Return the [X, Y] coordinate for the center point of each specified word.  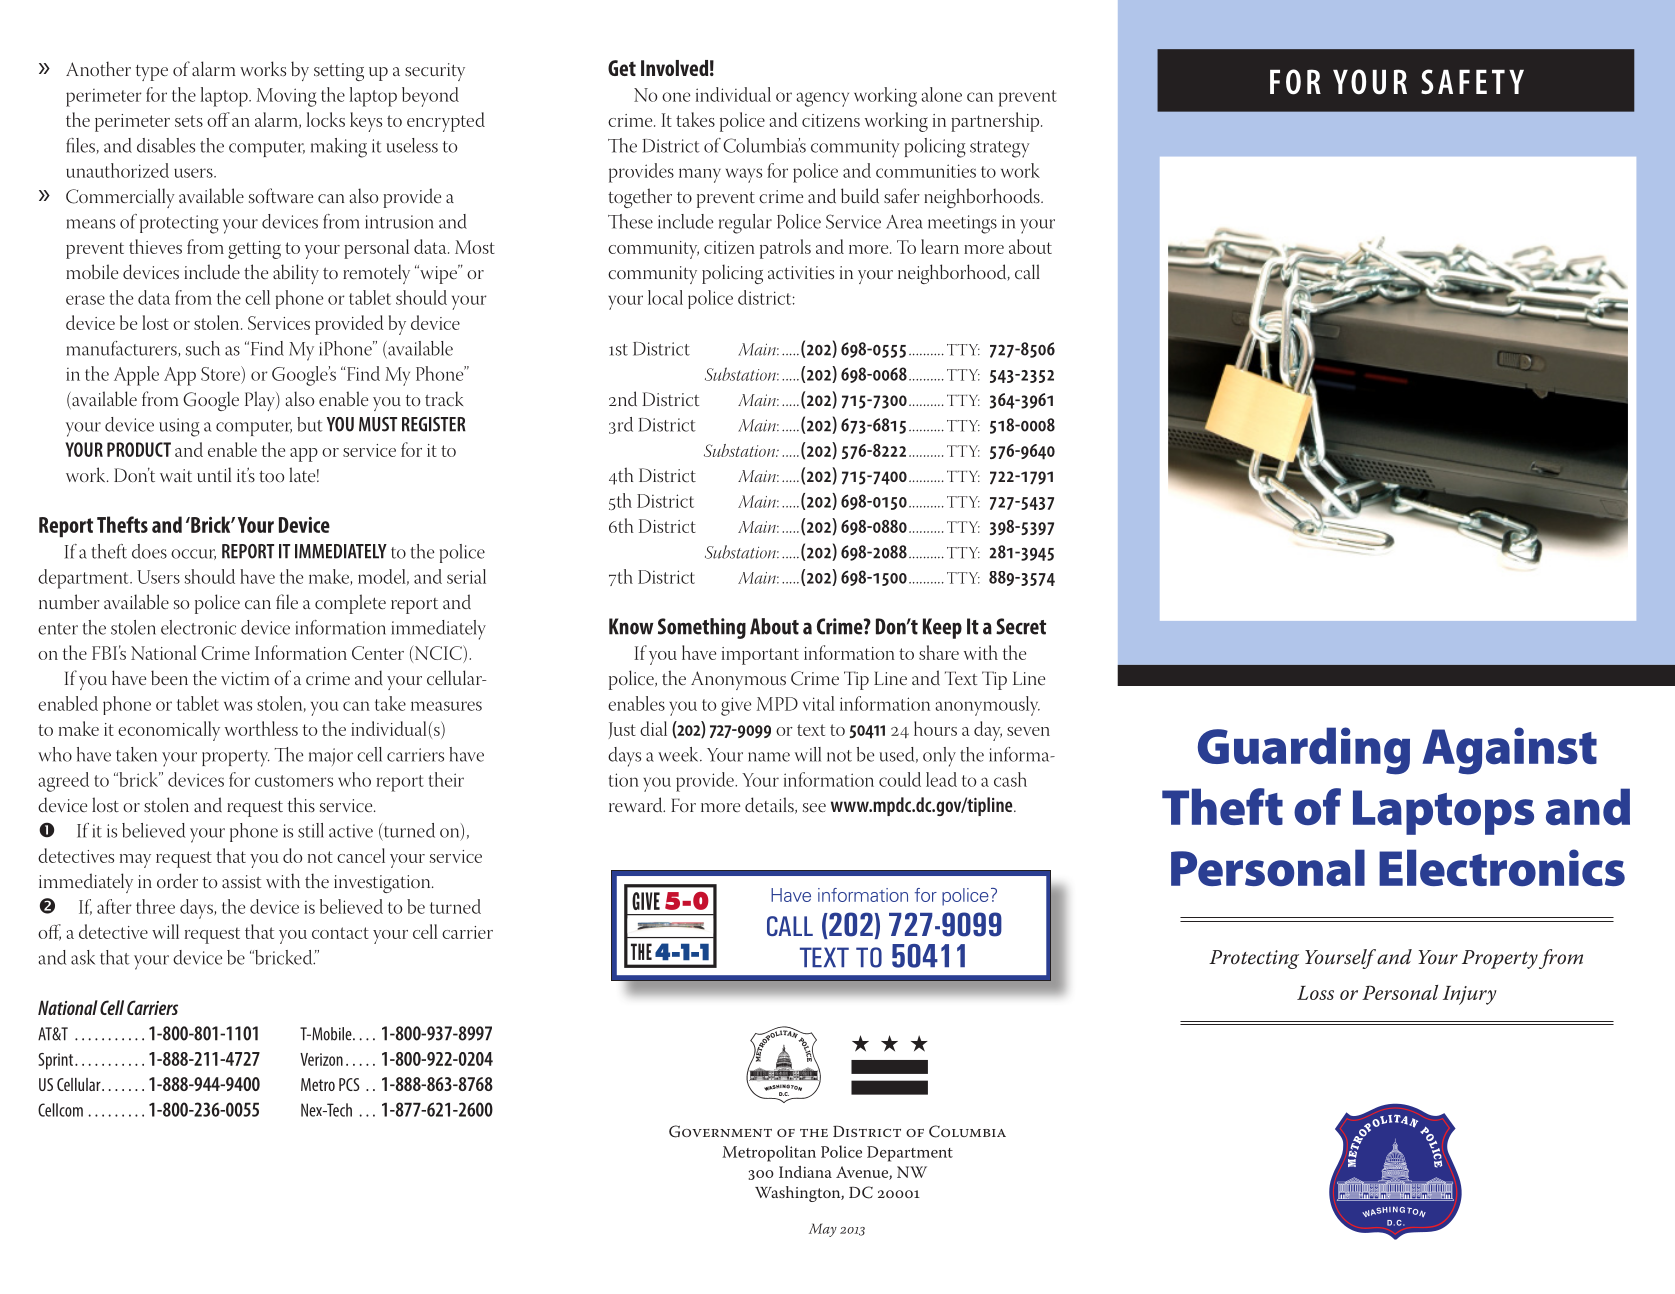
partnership [996, 122]
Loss [1315, 993]
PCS [349, 1084]
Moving [287, 97]
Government [720, 1131]
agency [822, 99]
